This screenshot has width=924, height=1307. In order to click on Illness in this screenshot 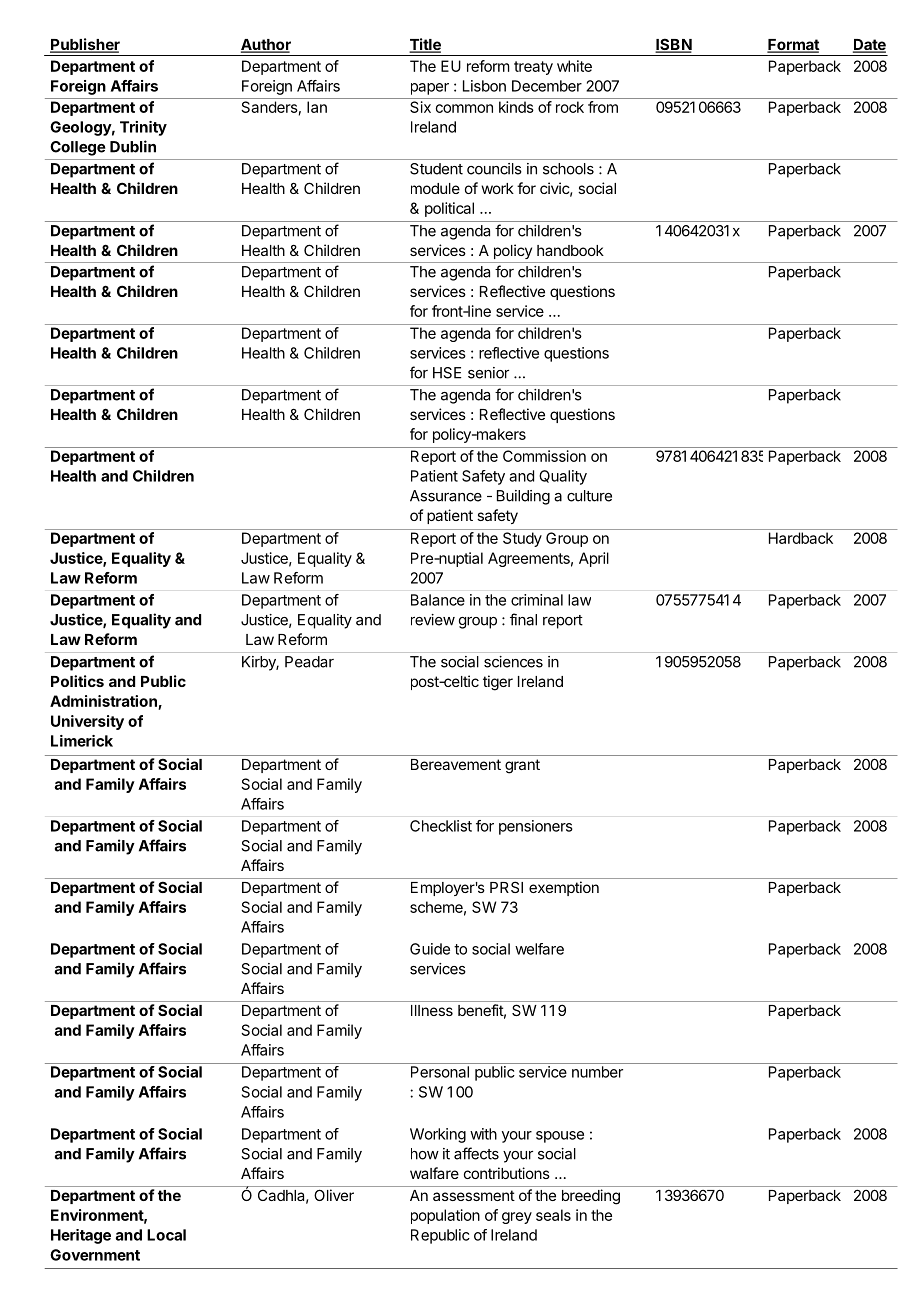, I will do `click(432, 1010)`.
